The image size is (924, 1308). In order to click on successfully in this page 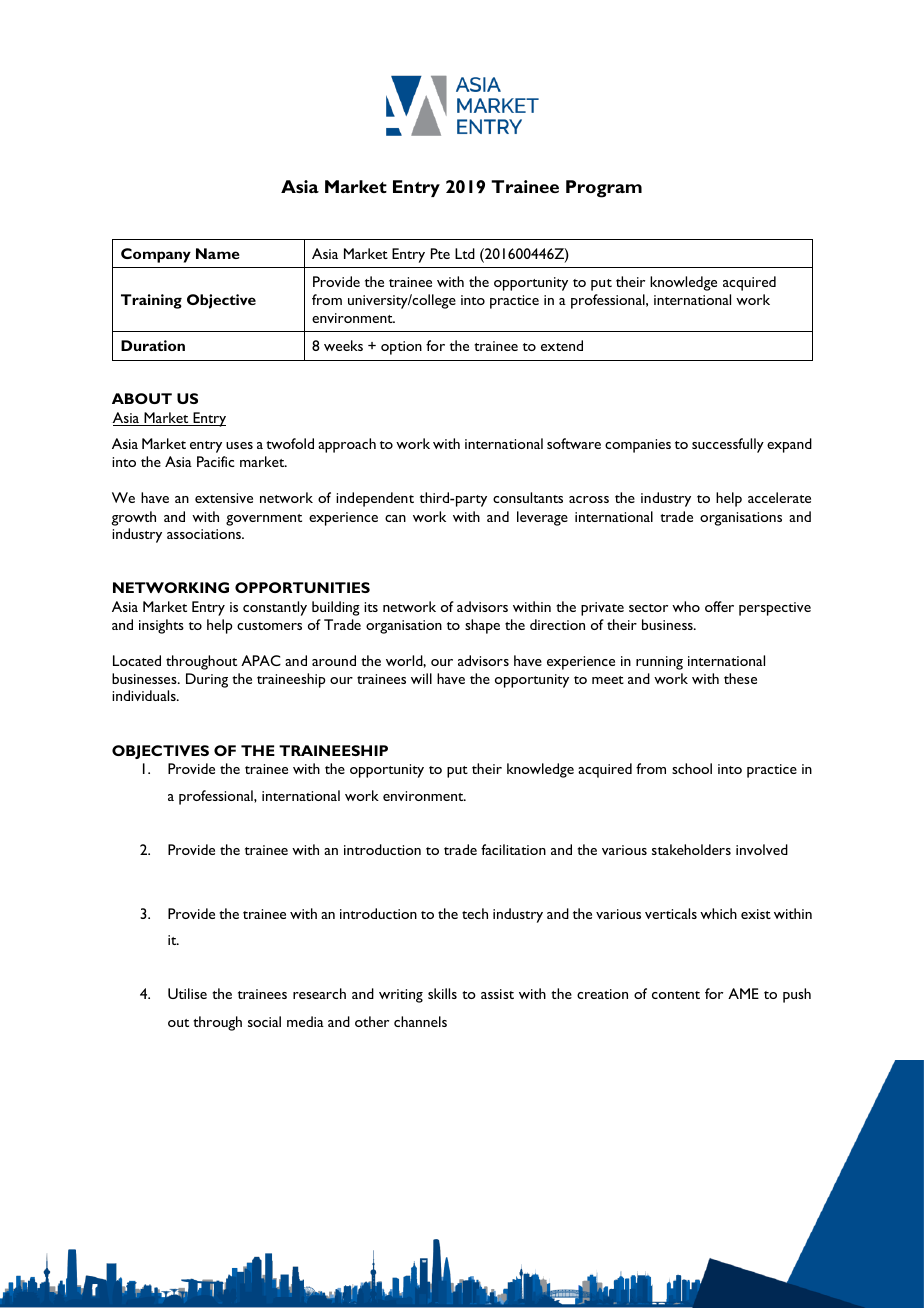, I will do `click(728, 445)`.
